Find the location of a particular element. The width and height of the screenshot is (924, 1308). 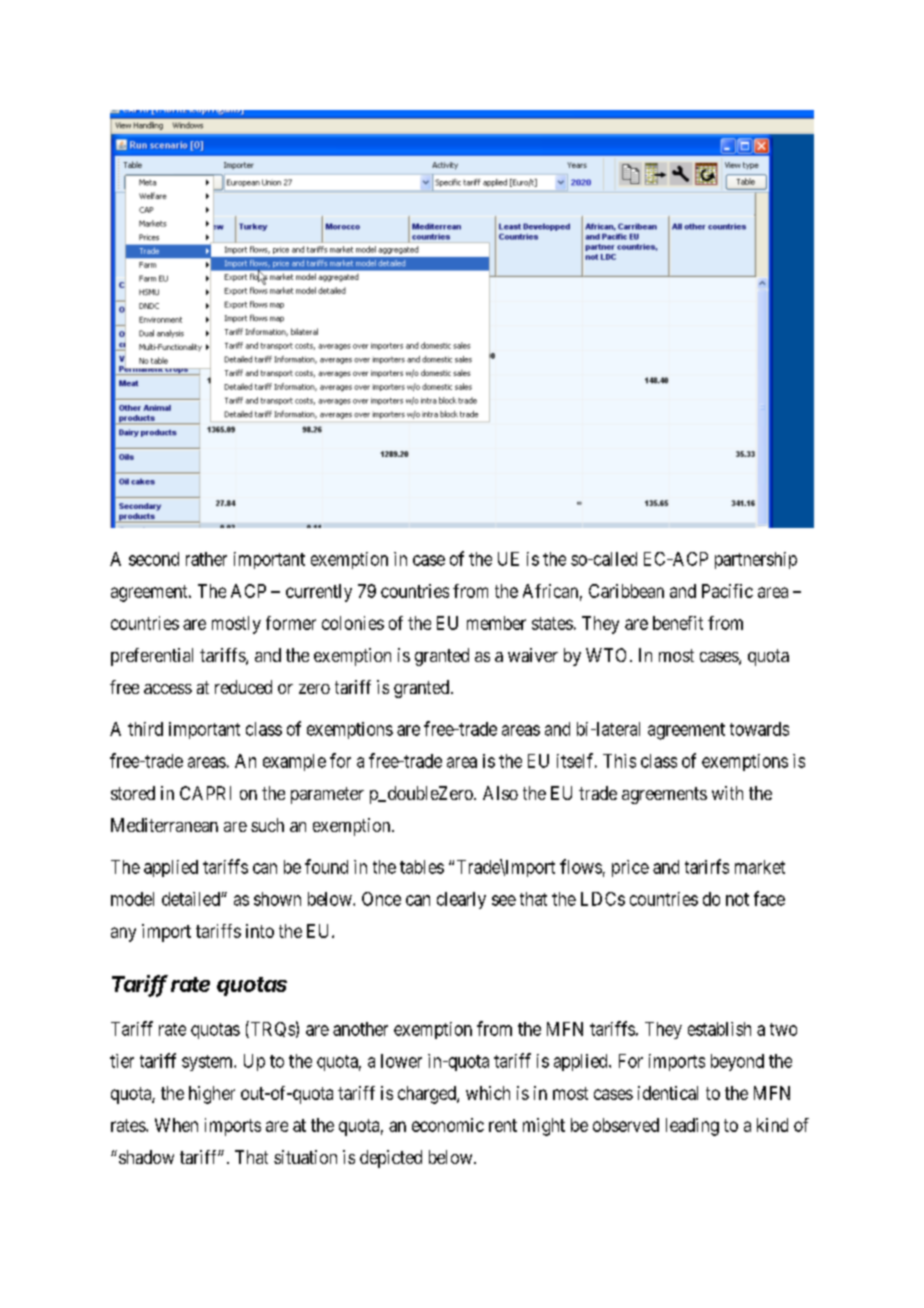

Also is located at coordinates (500, 793).
